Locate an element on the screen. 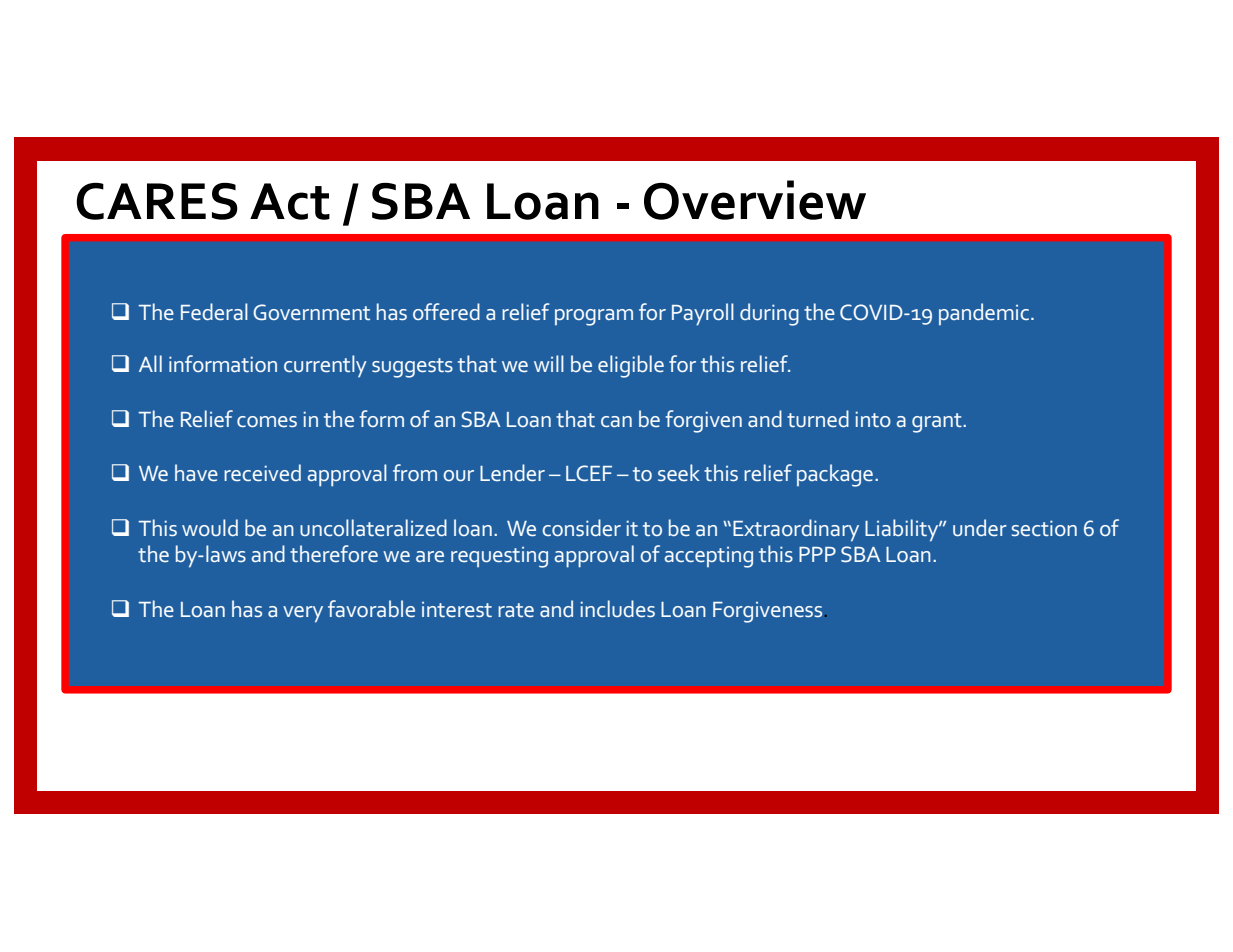 The width and height of the screenshot is (1233, 952). Overview is located at coordinates (755, 200).
